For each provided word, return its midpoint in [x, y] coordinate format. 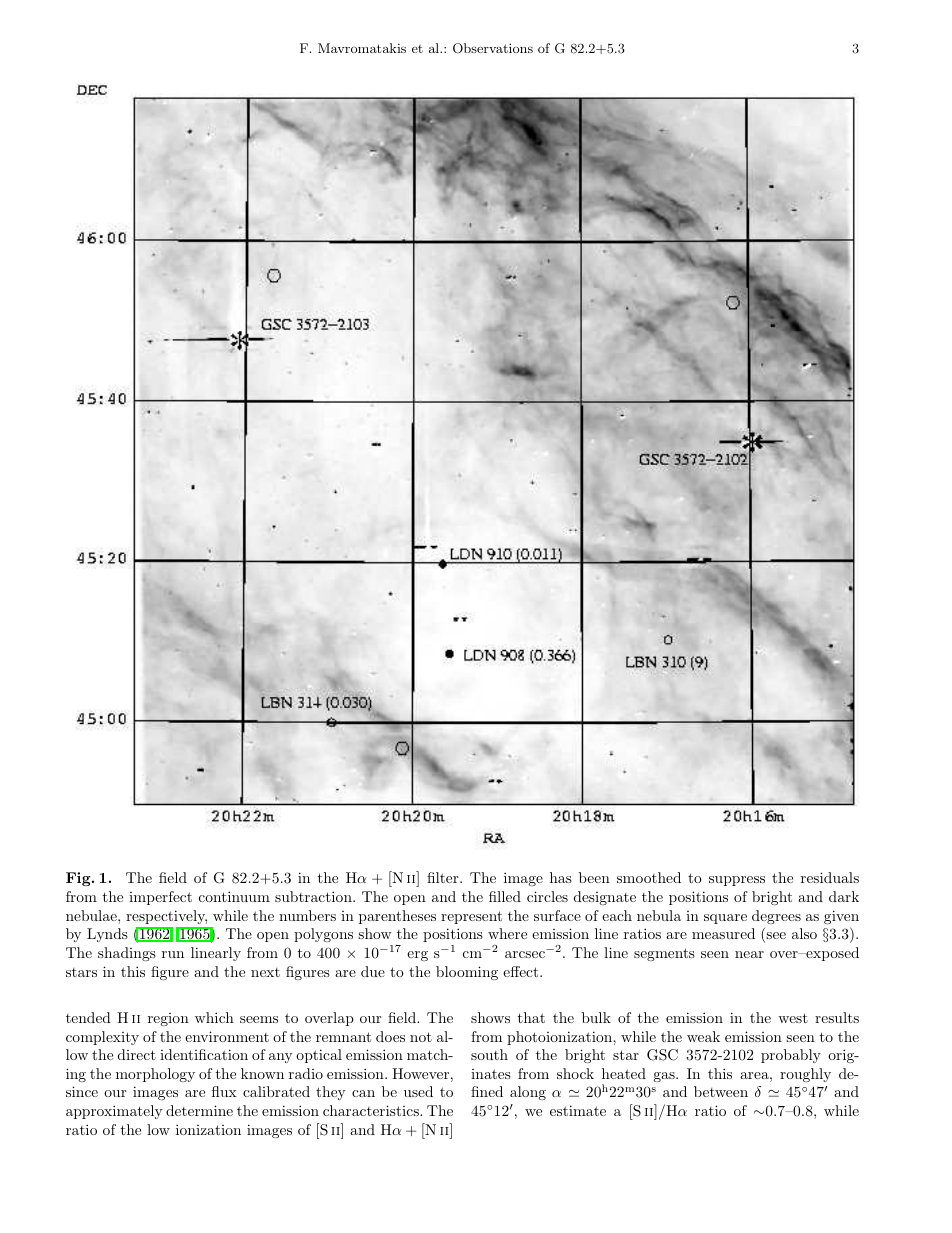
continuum [234, 896]
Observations [493, 48]
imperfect [160, 898]
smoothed [649, 877]
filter [444, 877]
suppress [737, 881]
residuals [830, 877]
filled [505, 896]
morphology [155, 1075]
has [561, 877]
